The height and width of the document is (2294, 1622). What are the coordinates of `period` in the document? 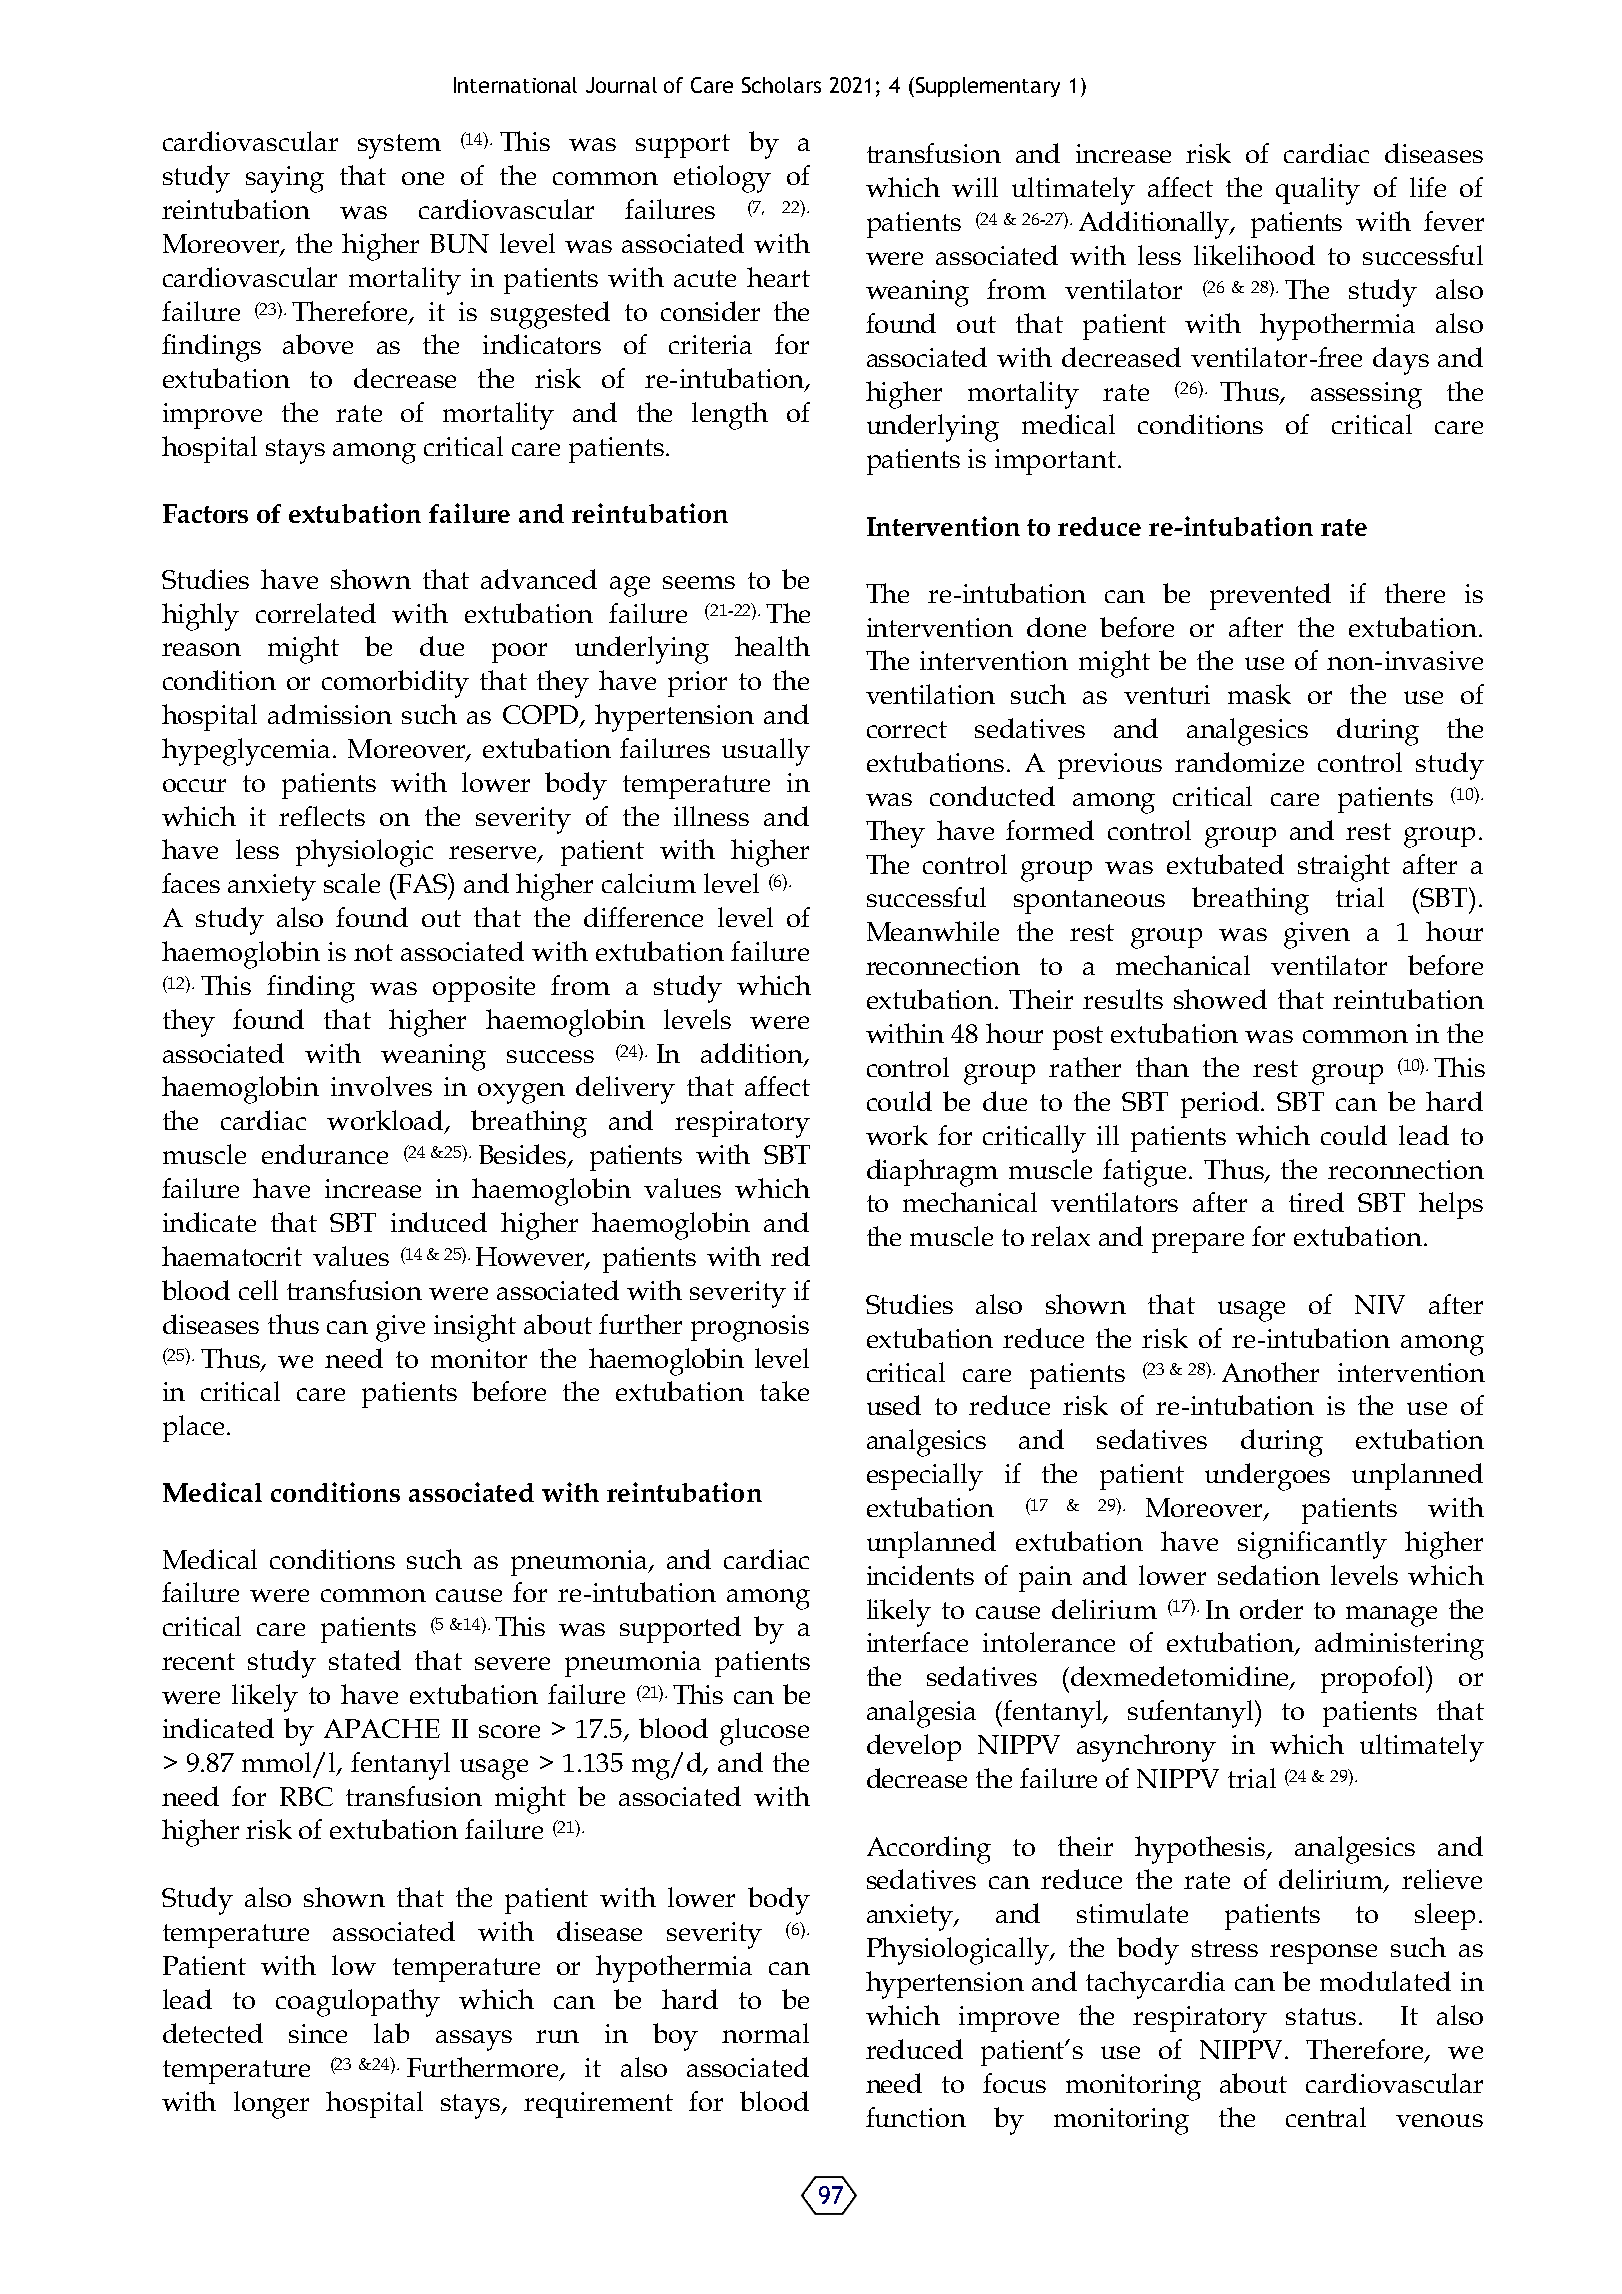 It's located at (1221, 1104).
